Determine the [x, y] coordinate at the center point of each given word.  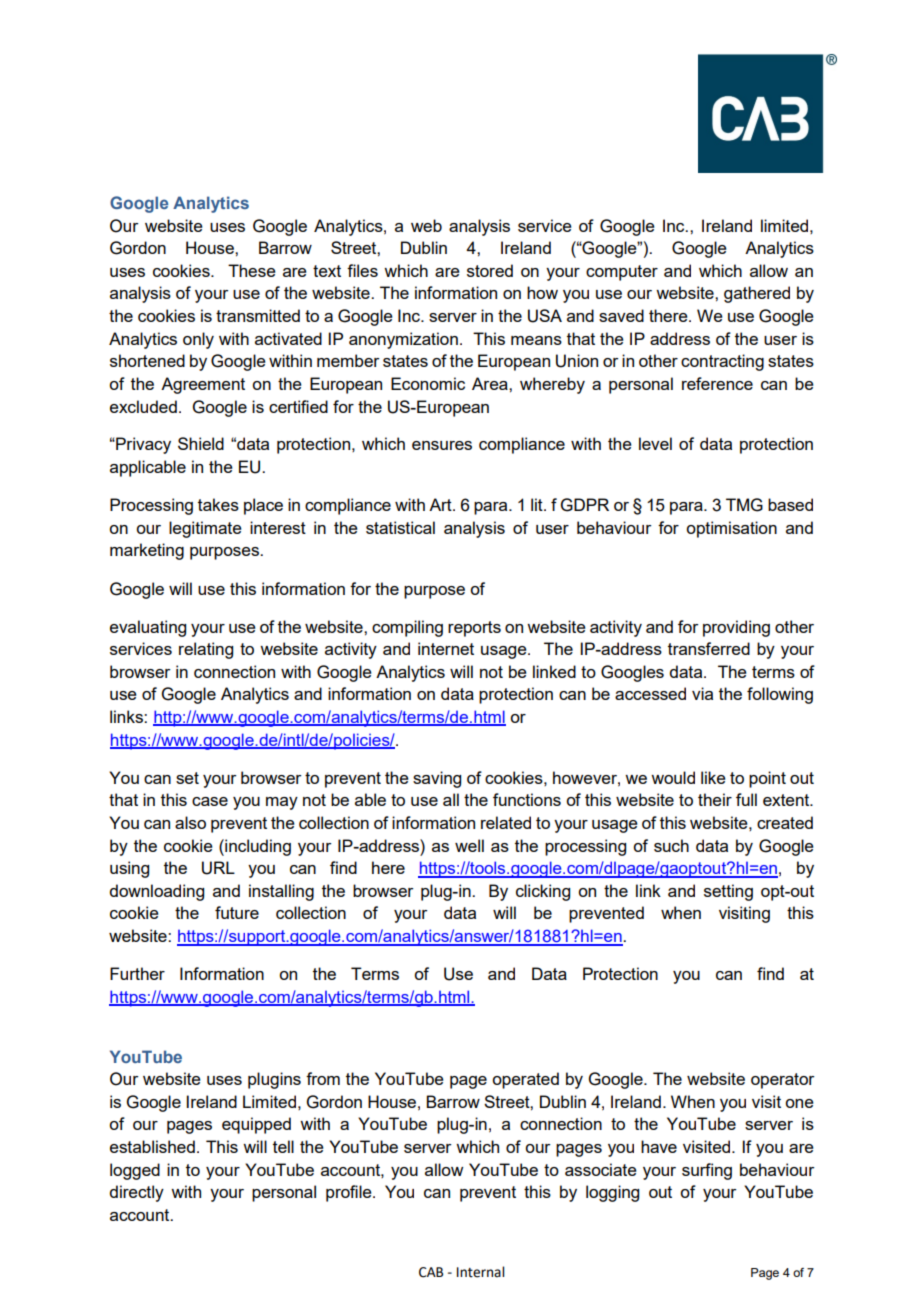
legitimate [205, 529]
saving [437, 779]
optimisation [731, 529]
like [713, 777]
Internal [480, 1272]
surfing [707, 1171]
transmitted [258, 315]
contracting [722, 362]
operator [783, 1081]
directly [136, 1193]
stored [490, 270]
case [210, 801]
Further [137, 973]
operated [525, 1080]
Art [441, 504]
